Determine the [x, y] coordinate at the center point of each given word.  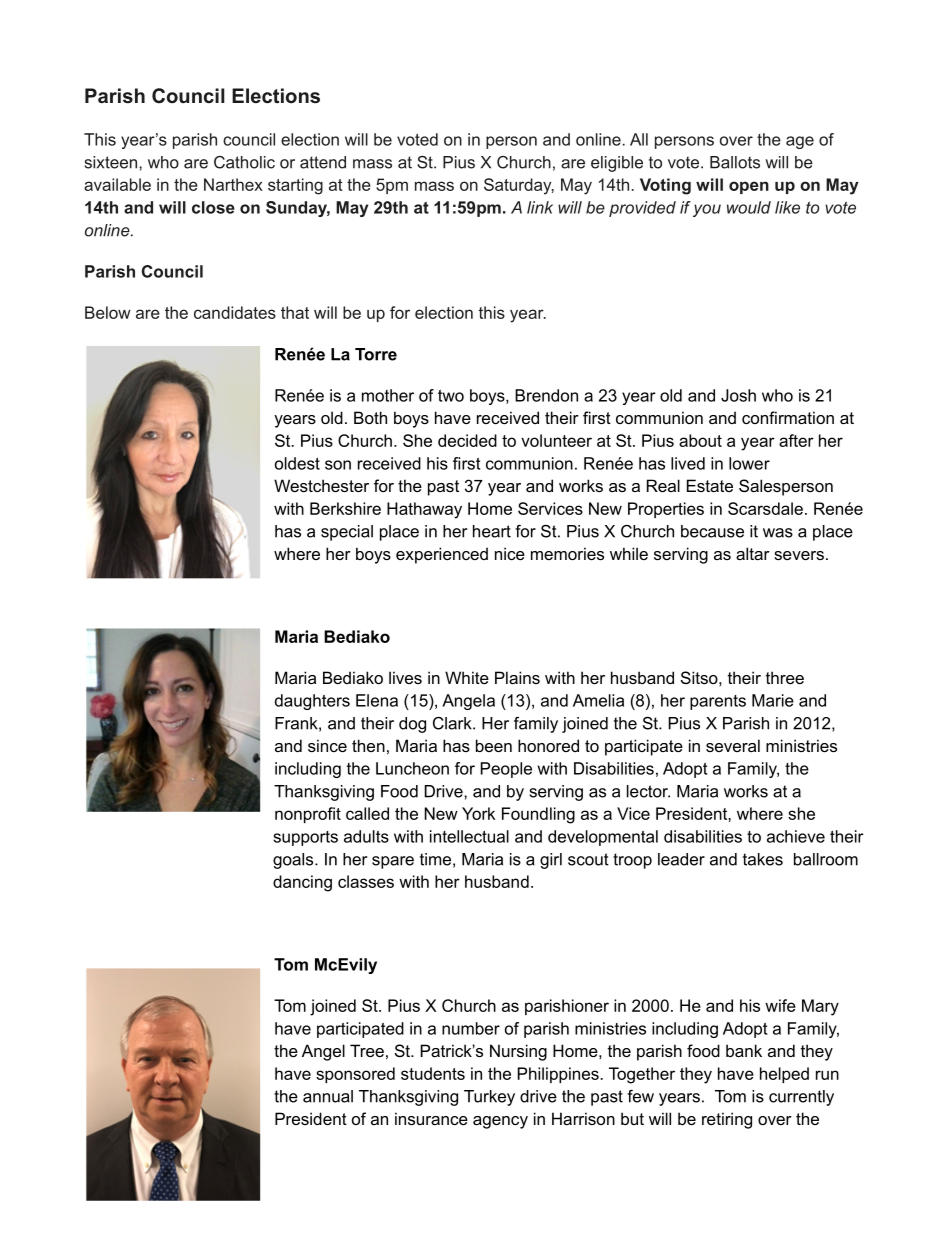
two [451, 396]
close [213, 207]
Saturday [519, 186]
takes [763, 859]
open [749, 187]
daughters [312, 702]
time [435, 859]
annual [328, 1096]
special [347, 533]
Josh [738, 395]
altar [753, 553]
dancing [302, 883]
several [733, 745]
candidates [235, 312]
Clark [453, 723]
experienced [442, 555]
